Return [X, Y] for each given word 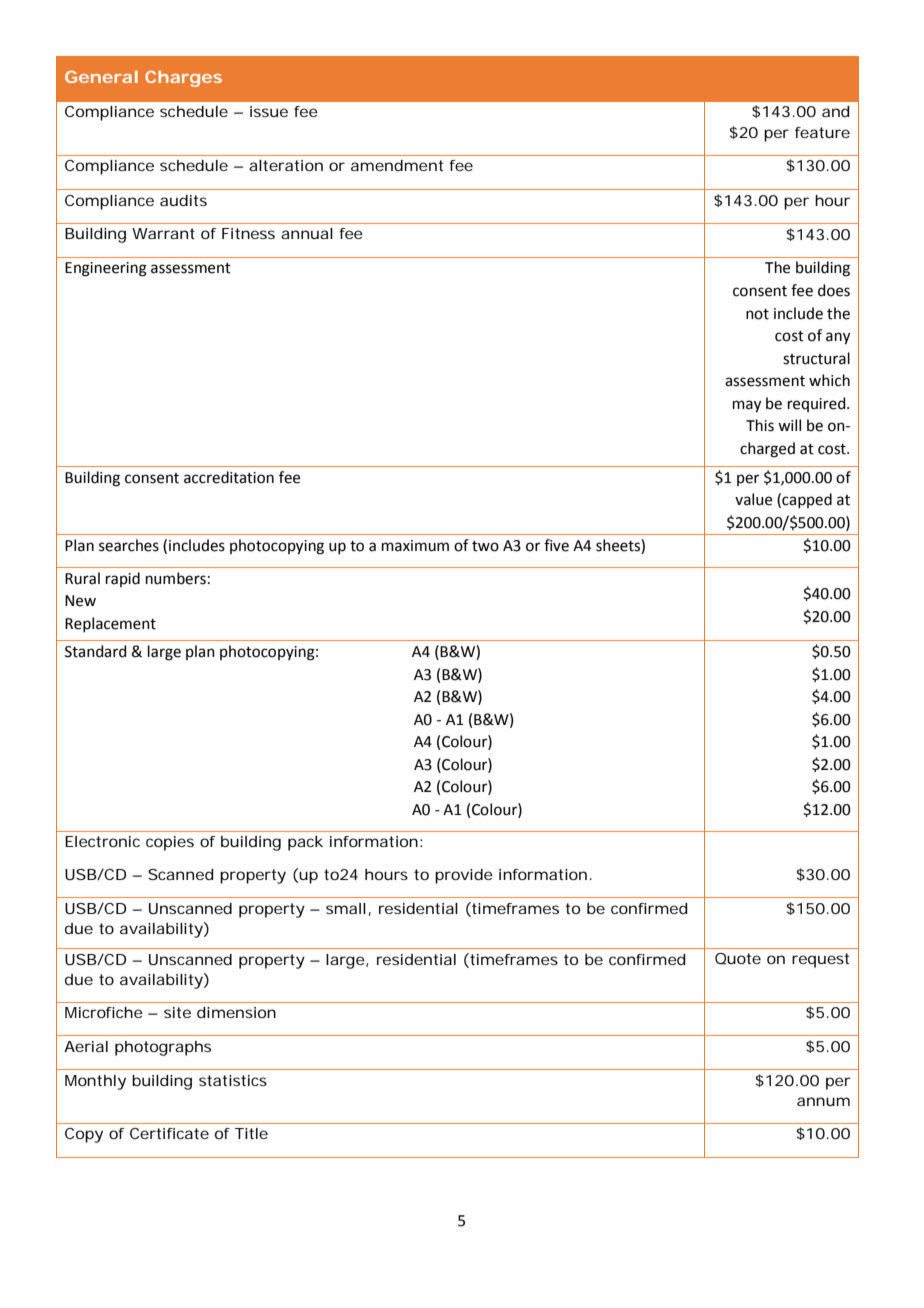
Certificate [169, 1133]
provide [464, 876]
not [757, 314]
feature [822, 132]
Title [251, 1133]
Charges [183, 79]
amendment [397, 165]
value [753, 499]
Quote [738, 958]
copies [170, 843]
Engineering [106, 269]
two [485, 546]
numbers [176, 578]
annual [307, 233]
